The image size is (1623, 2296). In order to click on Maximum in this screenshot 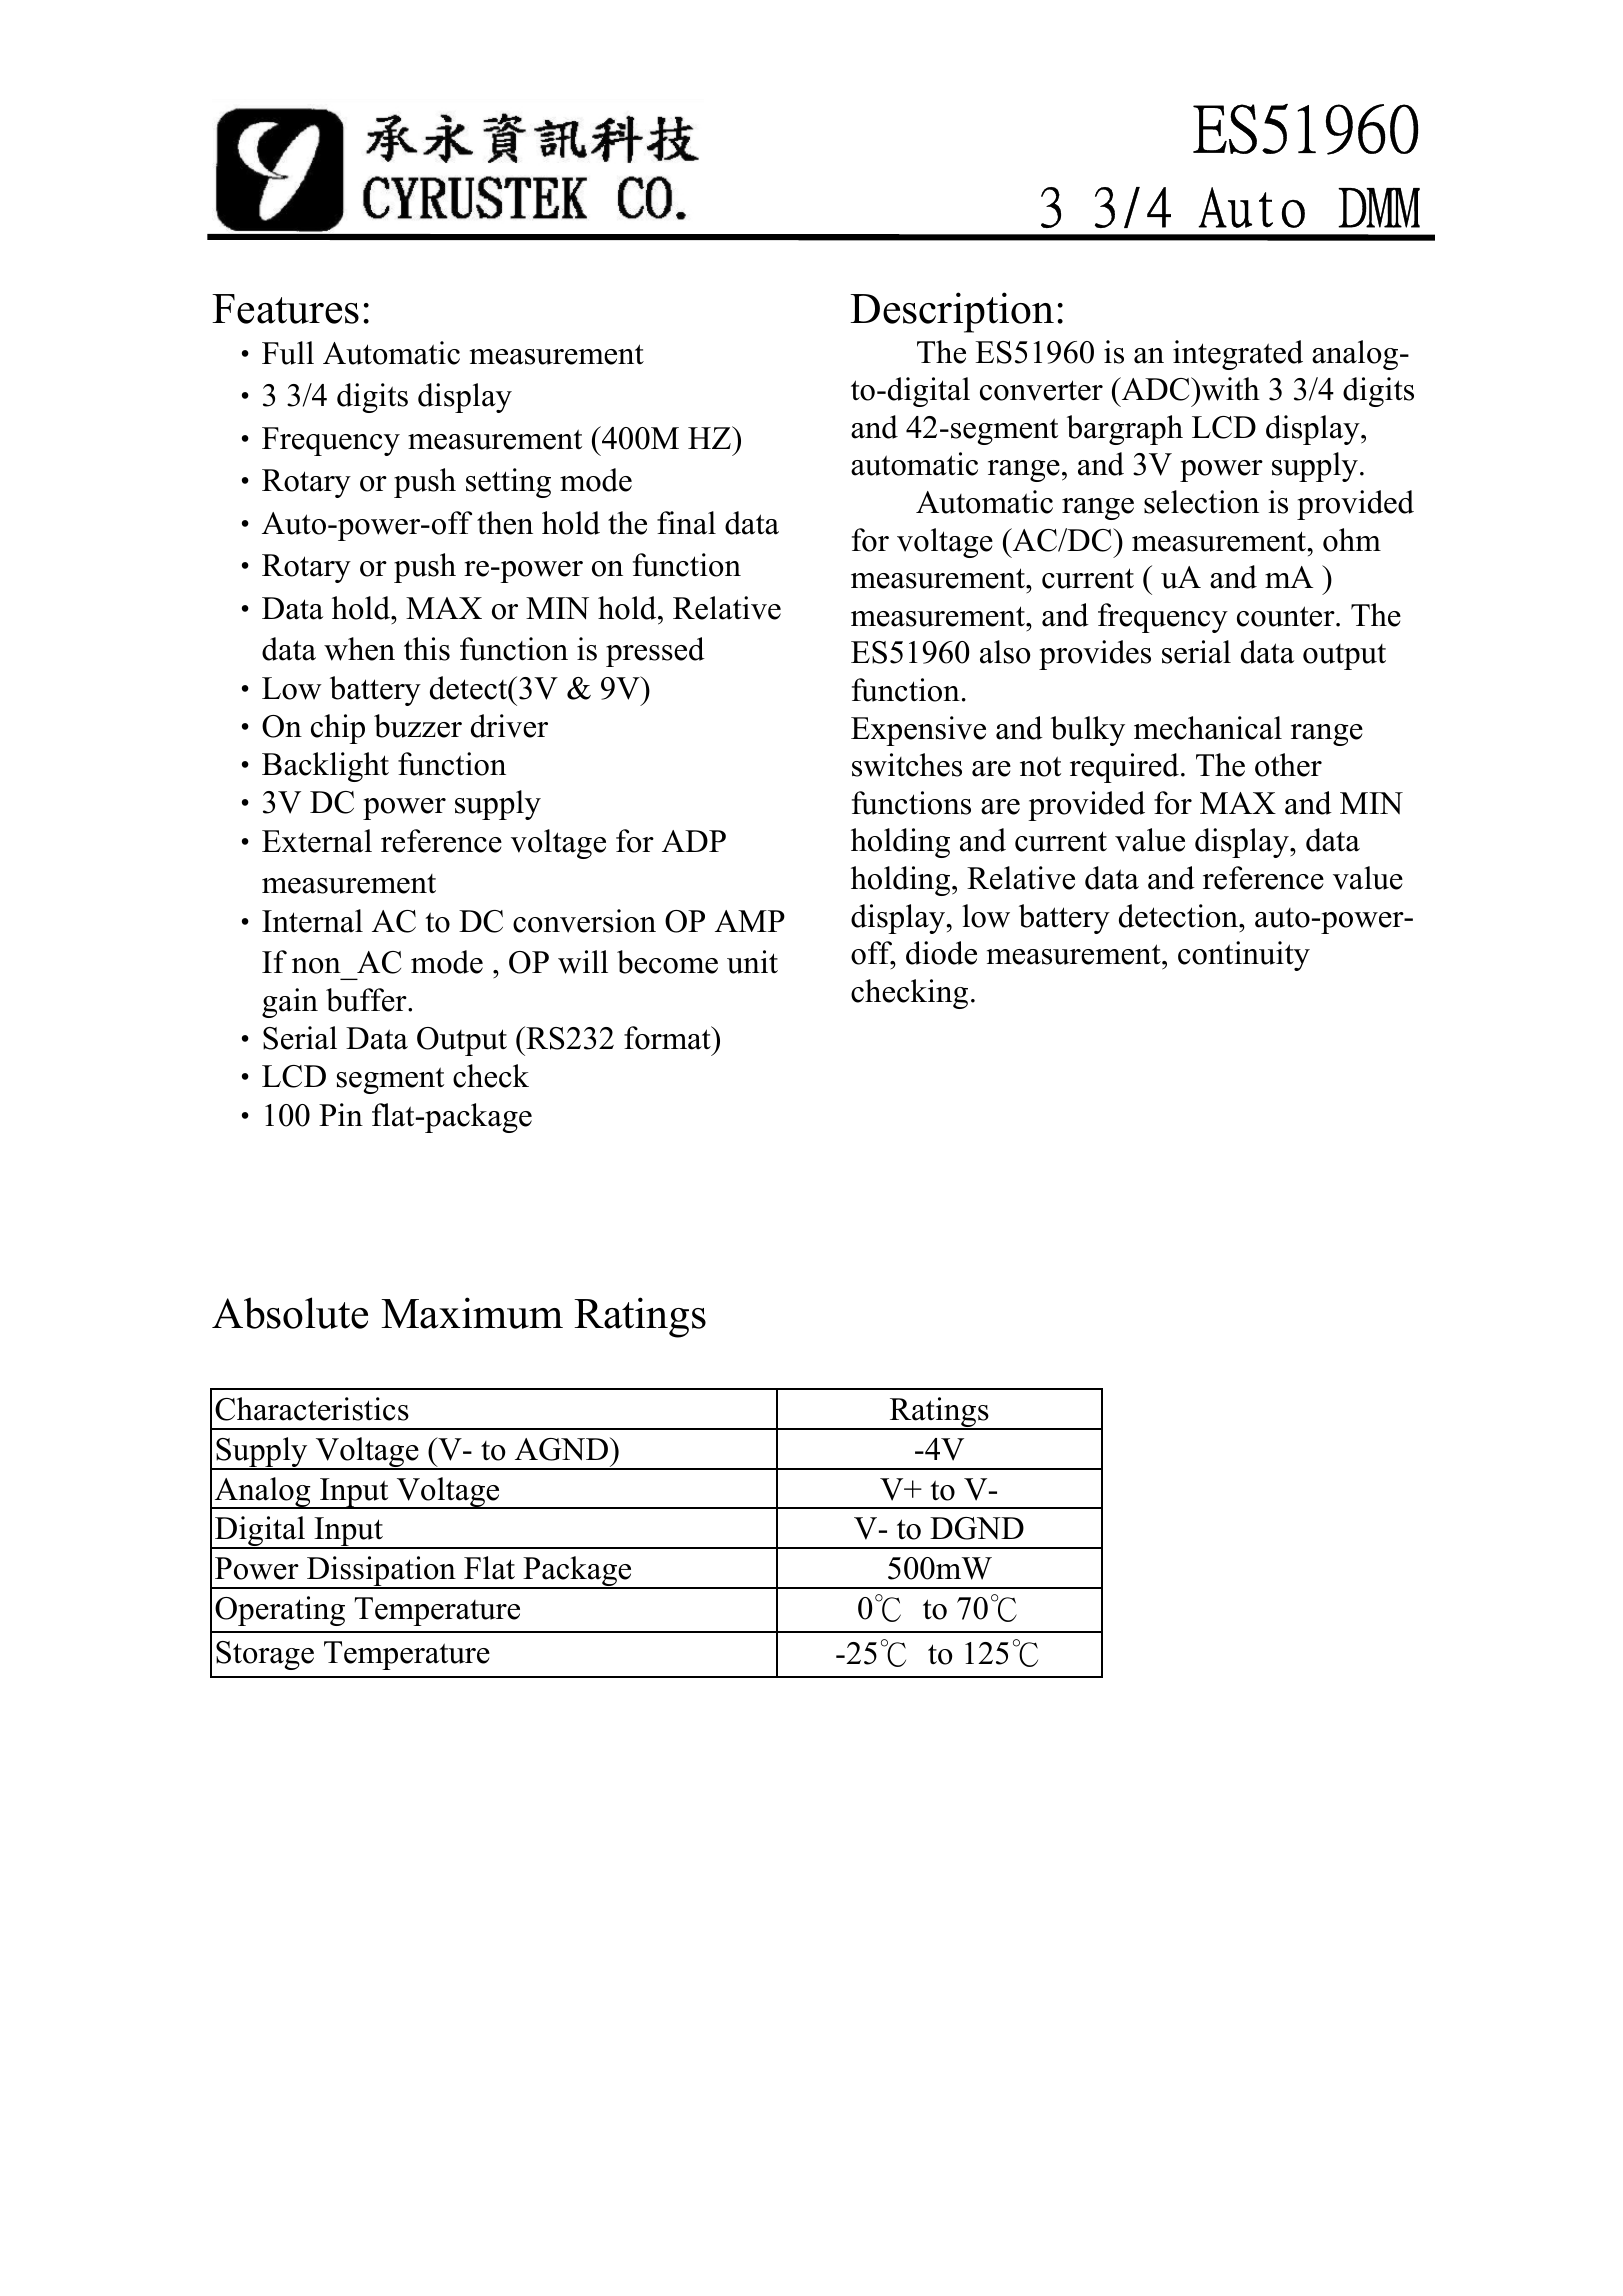, I will do `click(472, 1313)`.
